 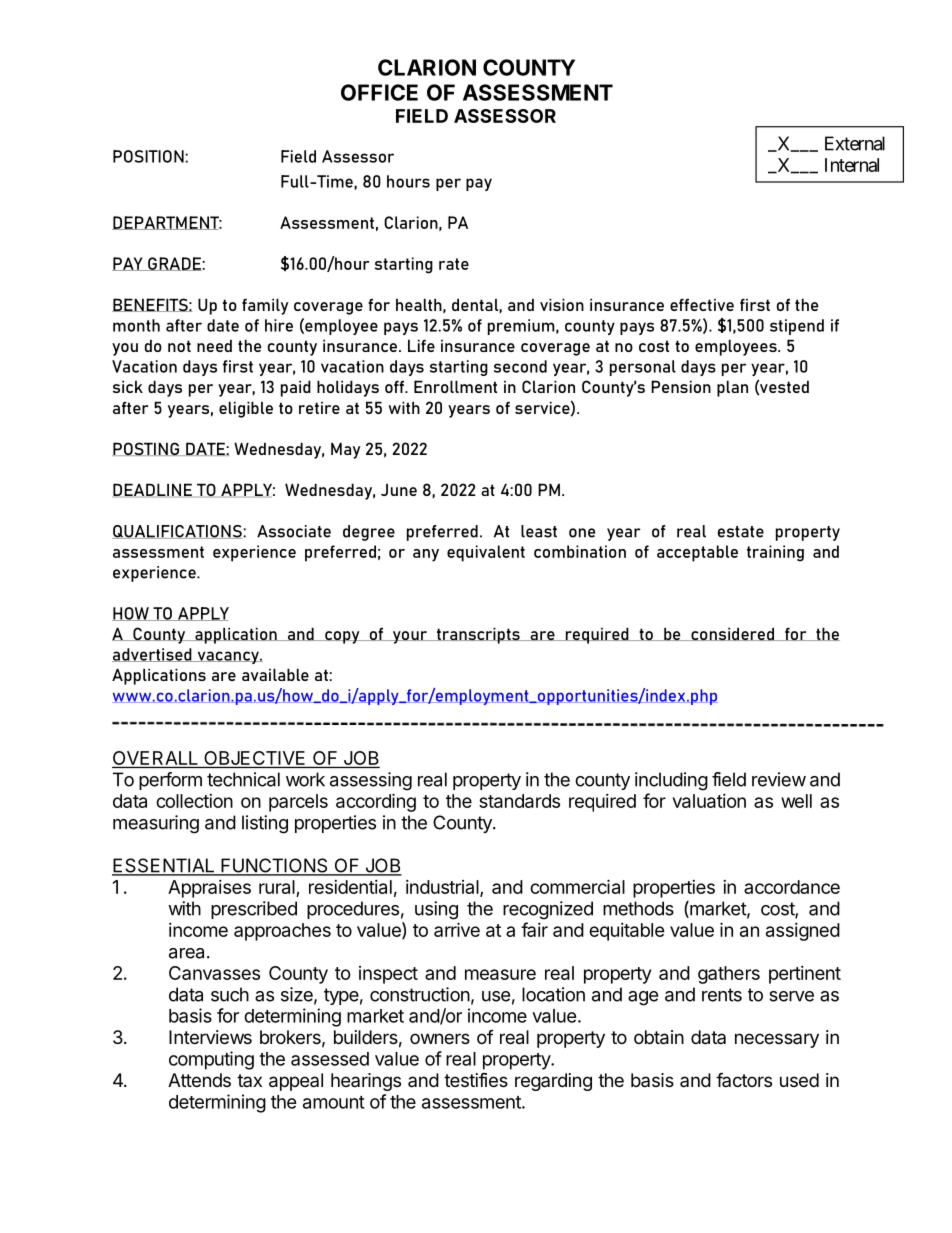 I want to click on computing, so click(x=211, y=1060).
